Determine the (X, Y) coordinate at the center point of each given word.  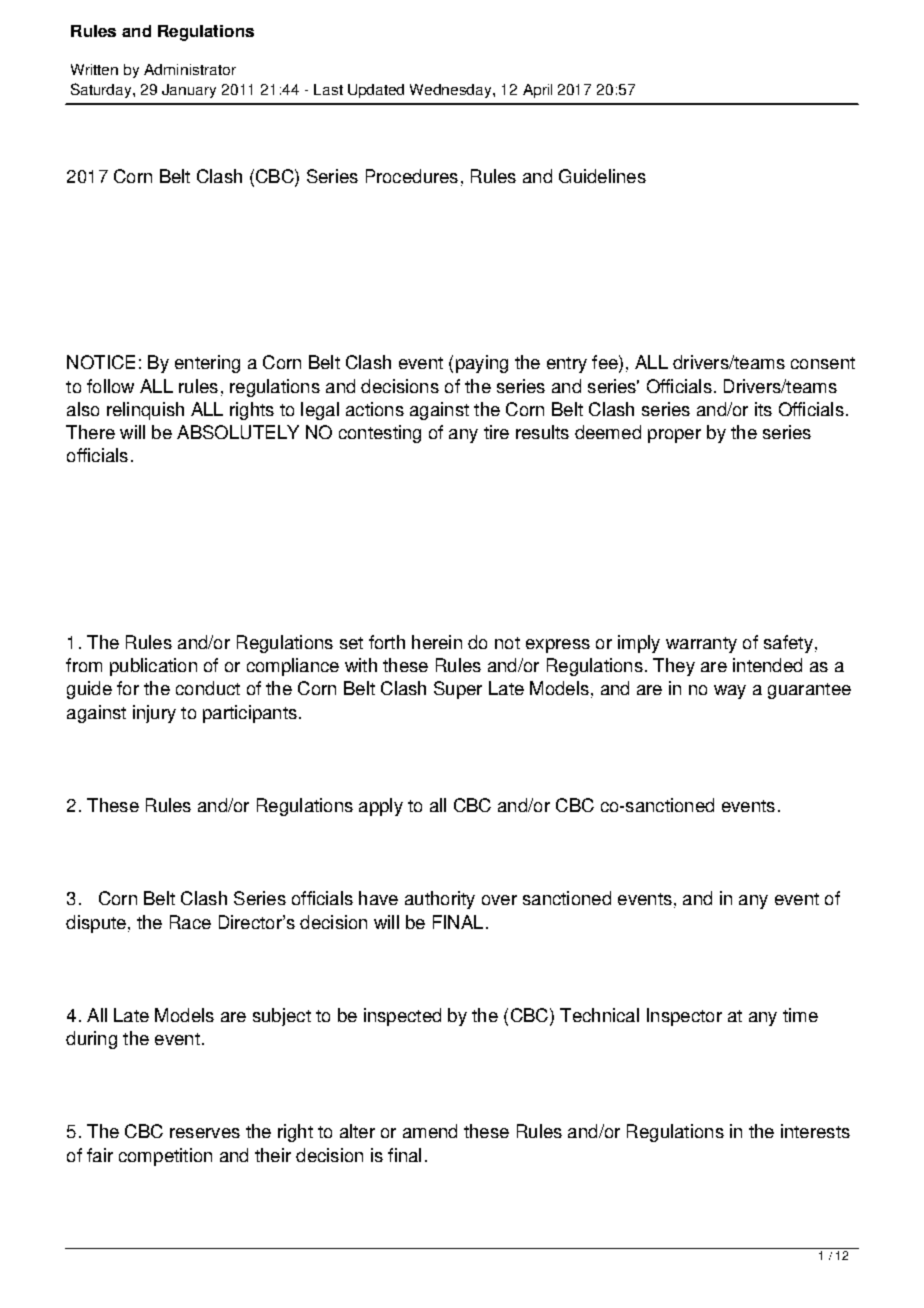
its (763, 409)
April (537, 91)
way (730, 692)
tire (496, 432)
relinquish (145, 411)
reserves (205, 1133)
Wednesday (452, 91)
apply (381, 807)
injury (154, 714)
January (189, 91)
